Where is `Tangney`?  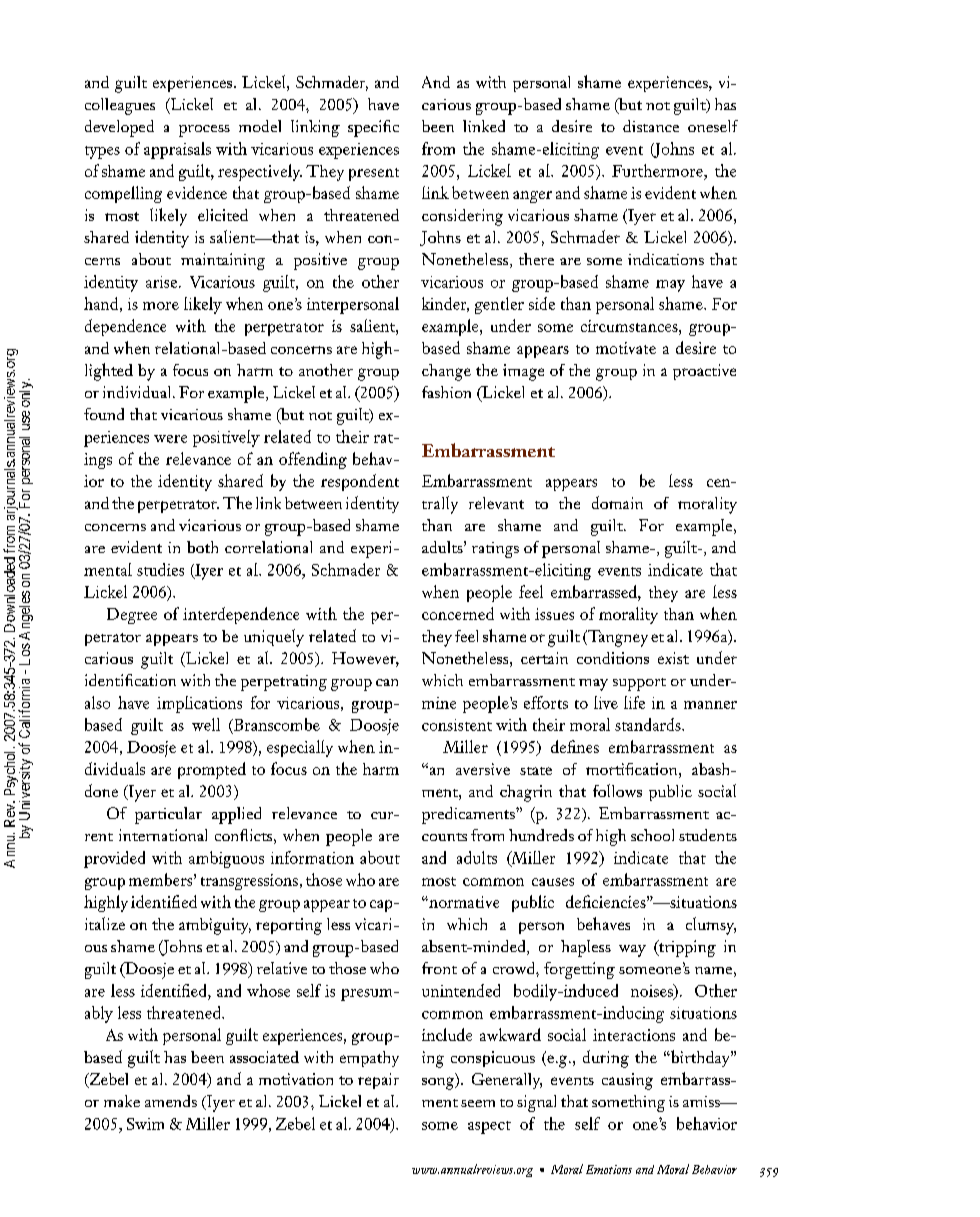 Tangney is located at coordinates (616, 638).
